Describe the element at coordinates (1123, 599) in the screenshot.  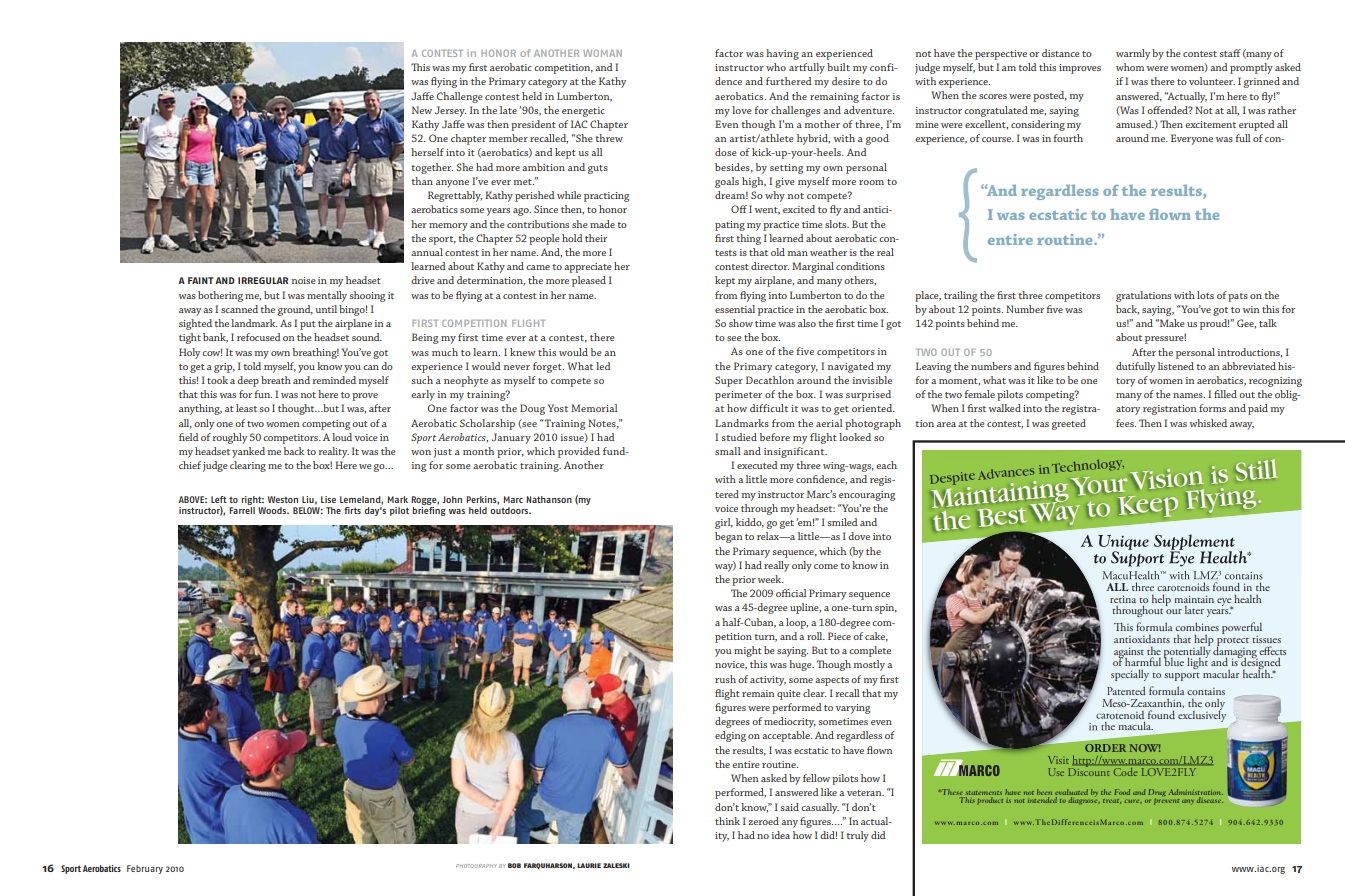
I see `retina` at that location.
